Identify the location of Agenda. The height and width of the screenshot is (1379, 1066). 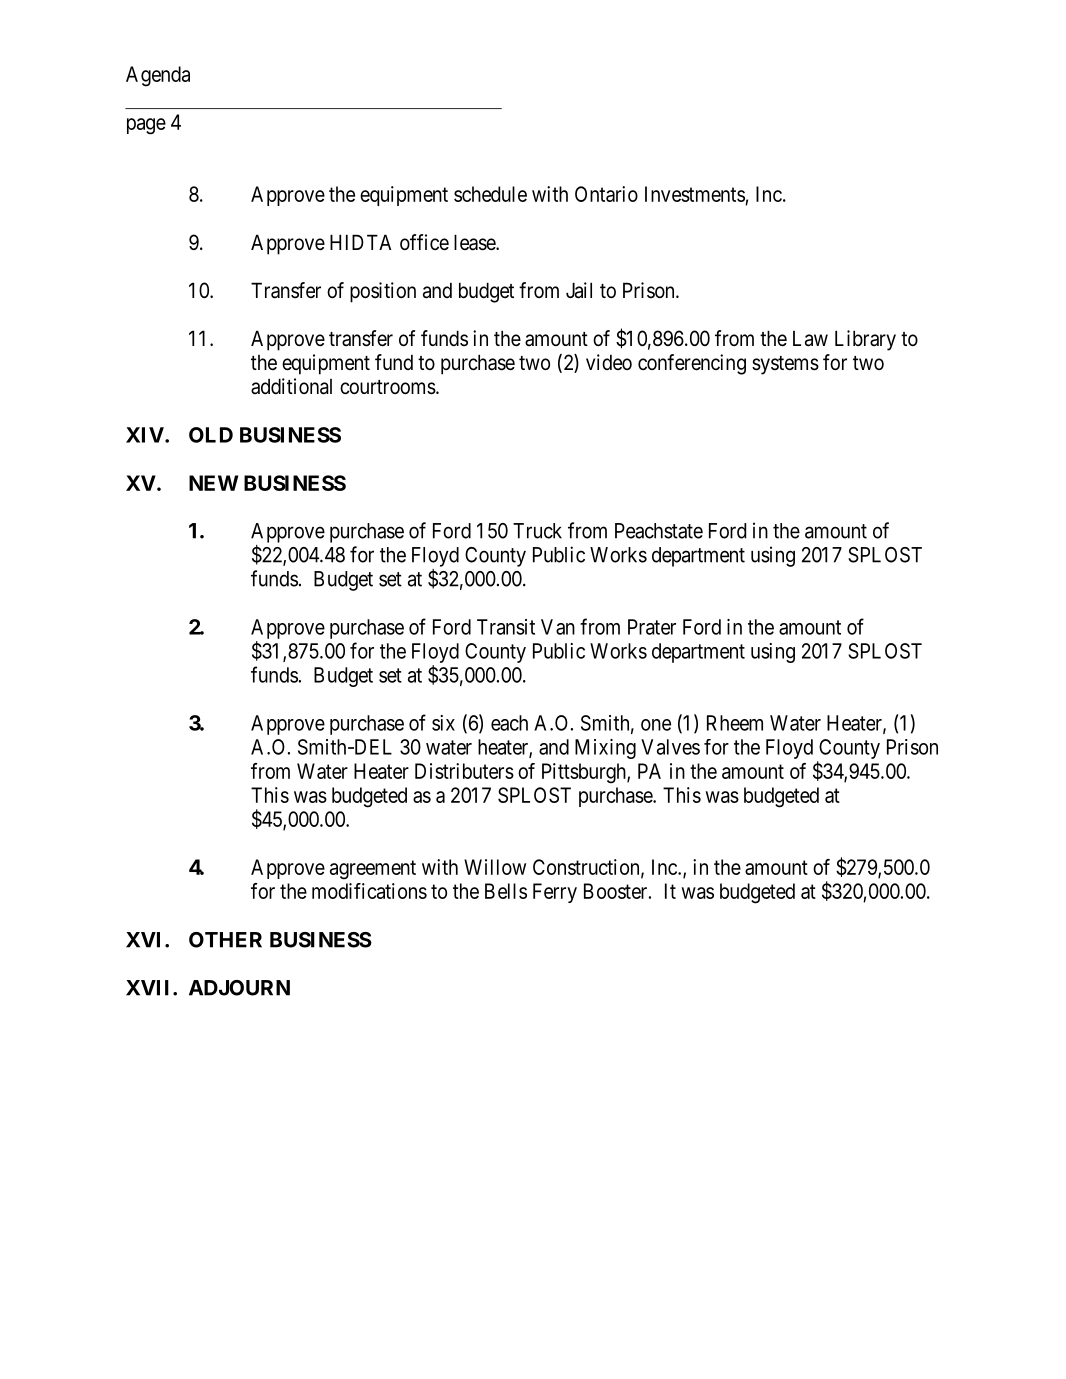
(158, 76).
